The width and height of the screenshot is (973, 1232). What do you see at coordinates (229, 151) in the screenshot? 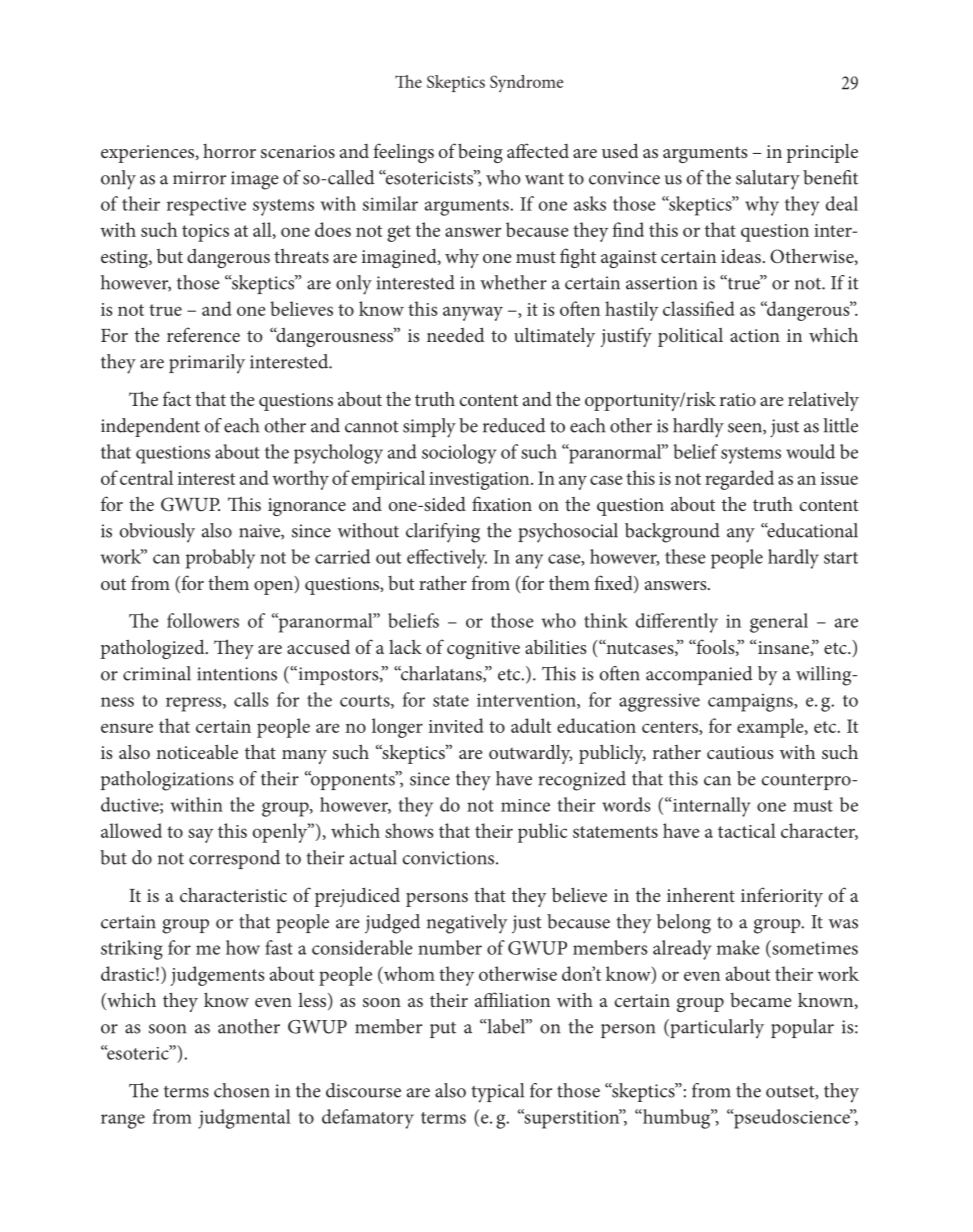
I see `horror` at bounding box center [229, 151].
